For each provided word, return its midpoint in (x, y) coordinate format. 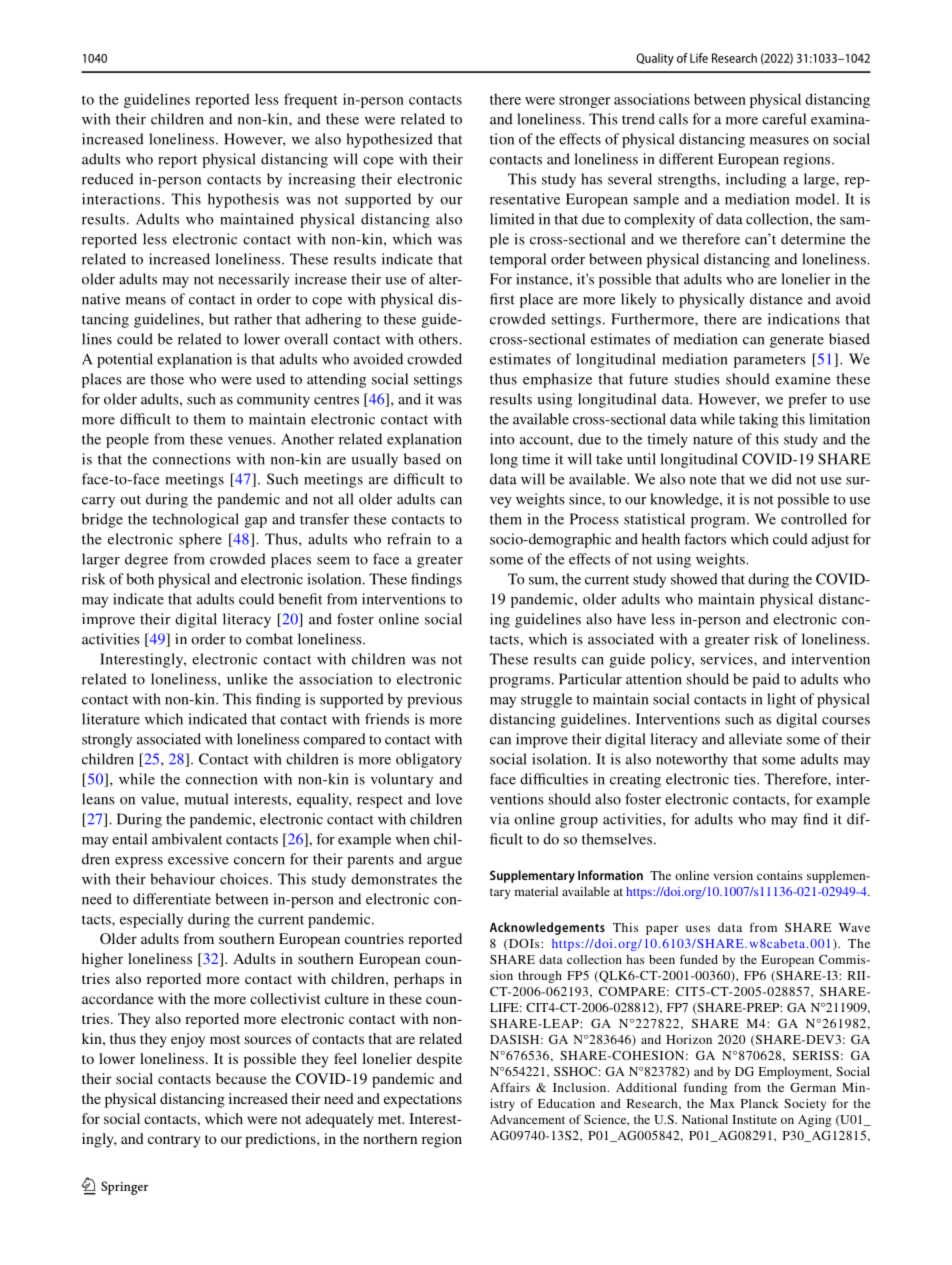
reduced (108, 179)
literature (111, 719)
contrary (174, 1141)
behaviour (182, 879)
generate (797, 341)
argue (444, 862)
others (439, 339)
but (219, 319)
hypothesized (390, 140)
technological (195, 520)
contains (779, 875)
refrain (409, 539)
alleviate (755, 739)
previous (434, 700)
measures (779, 141)
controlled (814, 519)
